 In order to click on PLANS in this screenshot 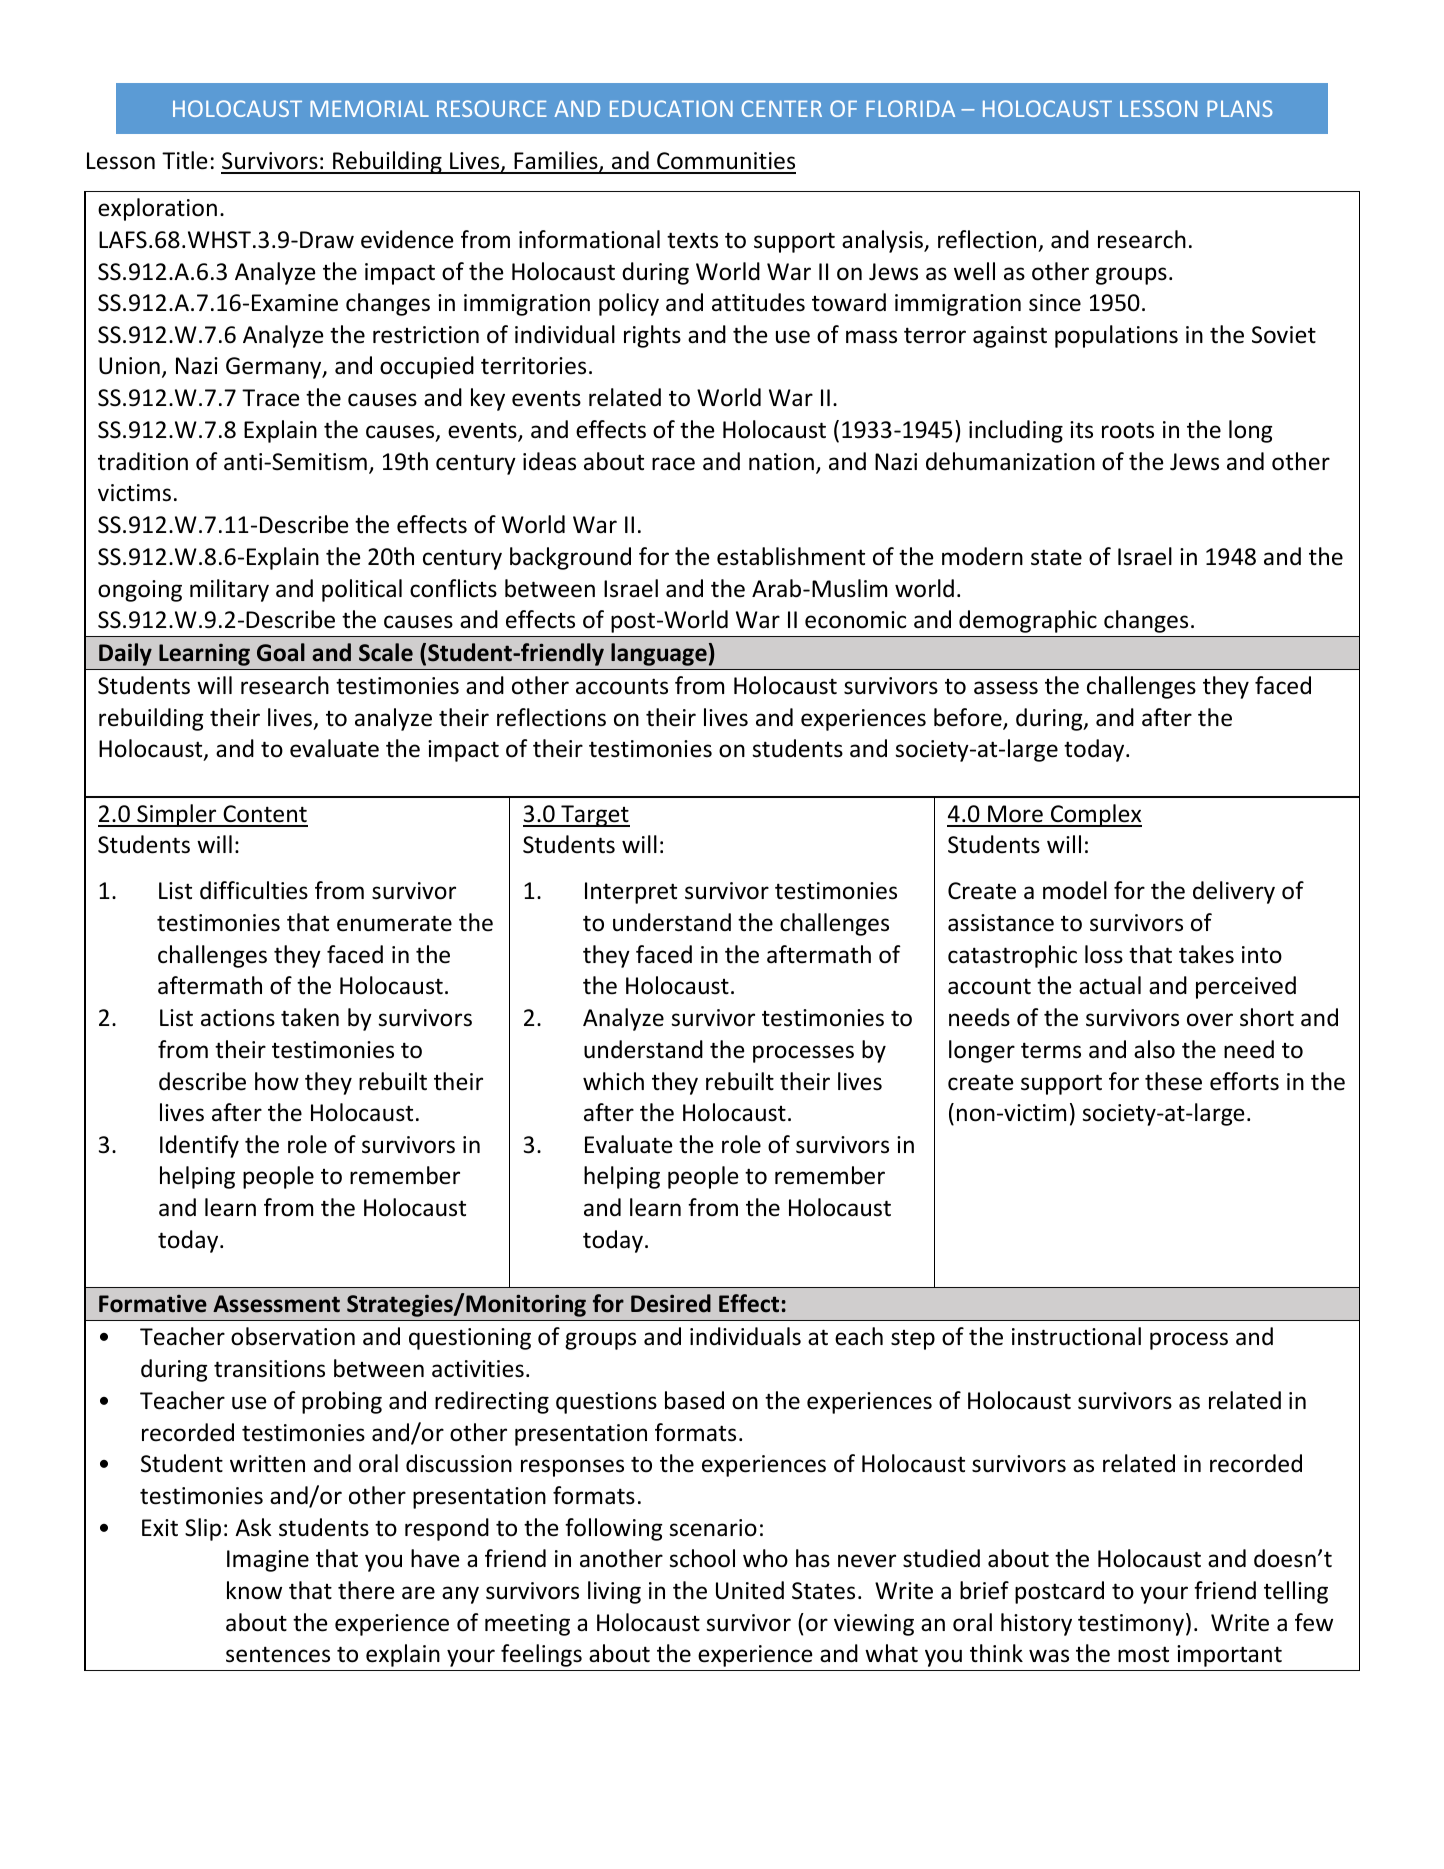, I will do `click(1240, 108)`.
